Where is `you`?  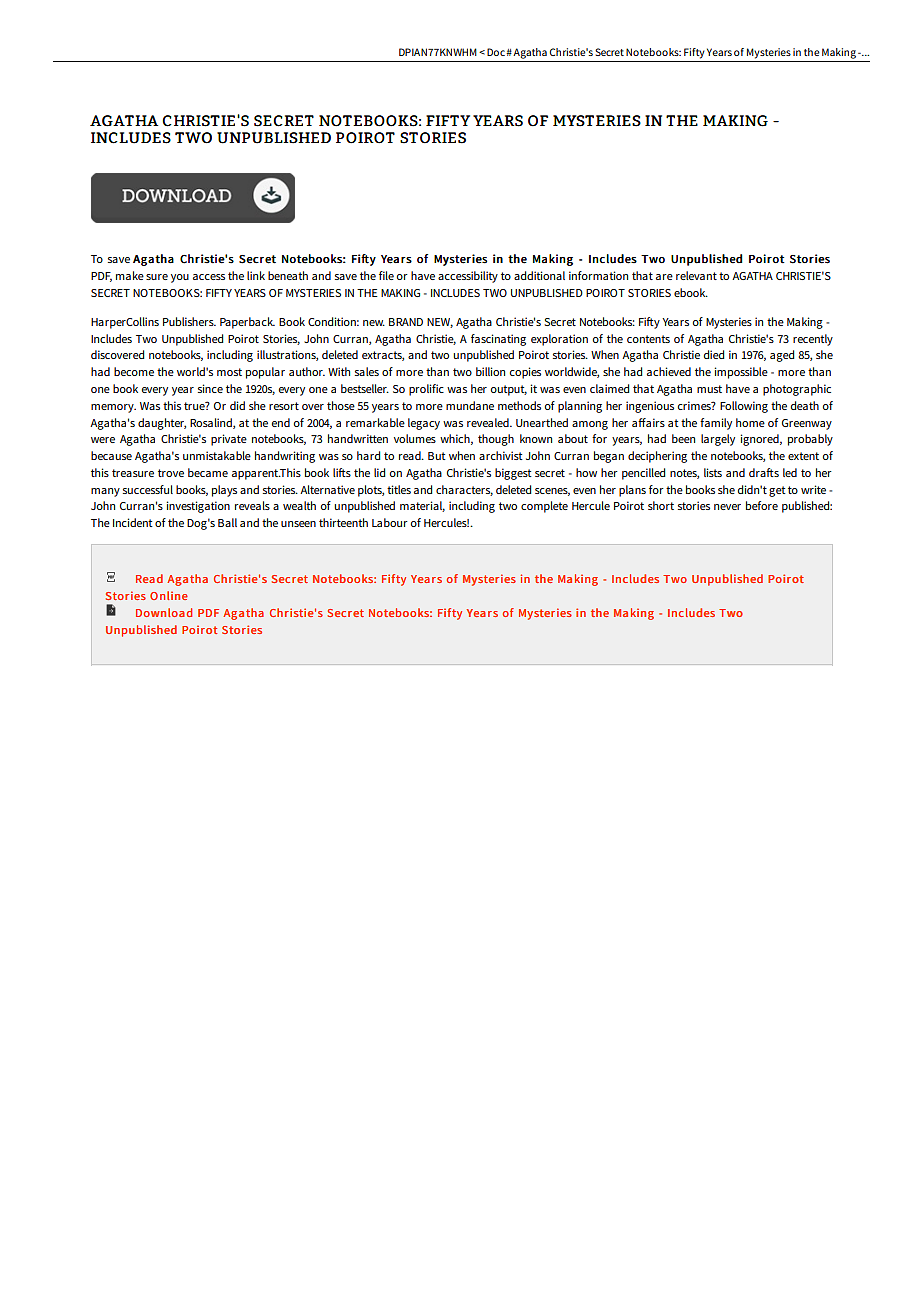 you is located at coordinates (180, 278).
